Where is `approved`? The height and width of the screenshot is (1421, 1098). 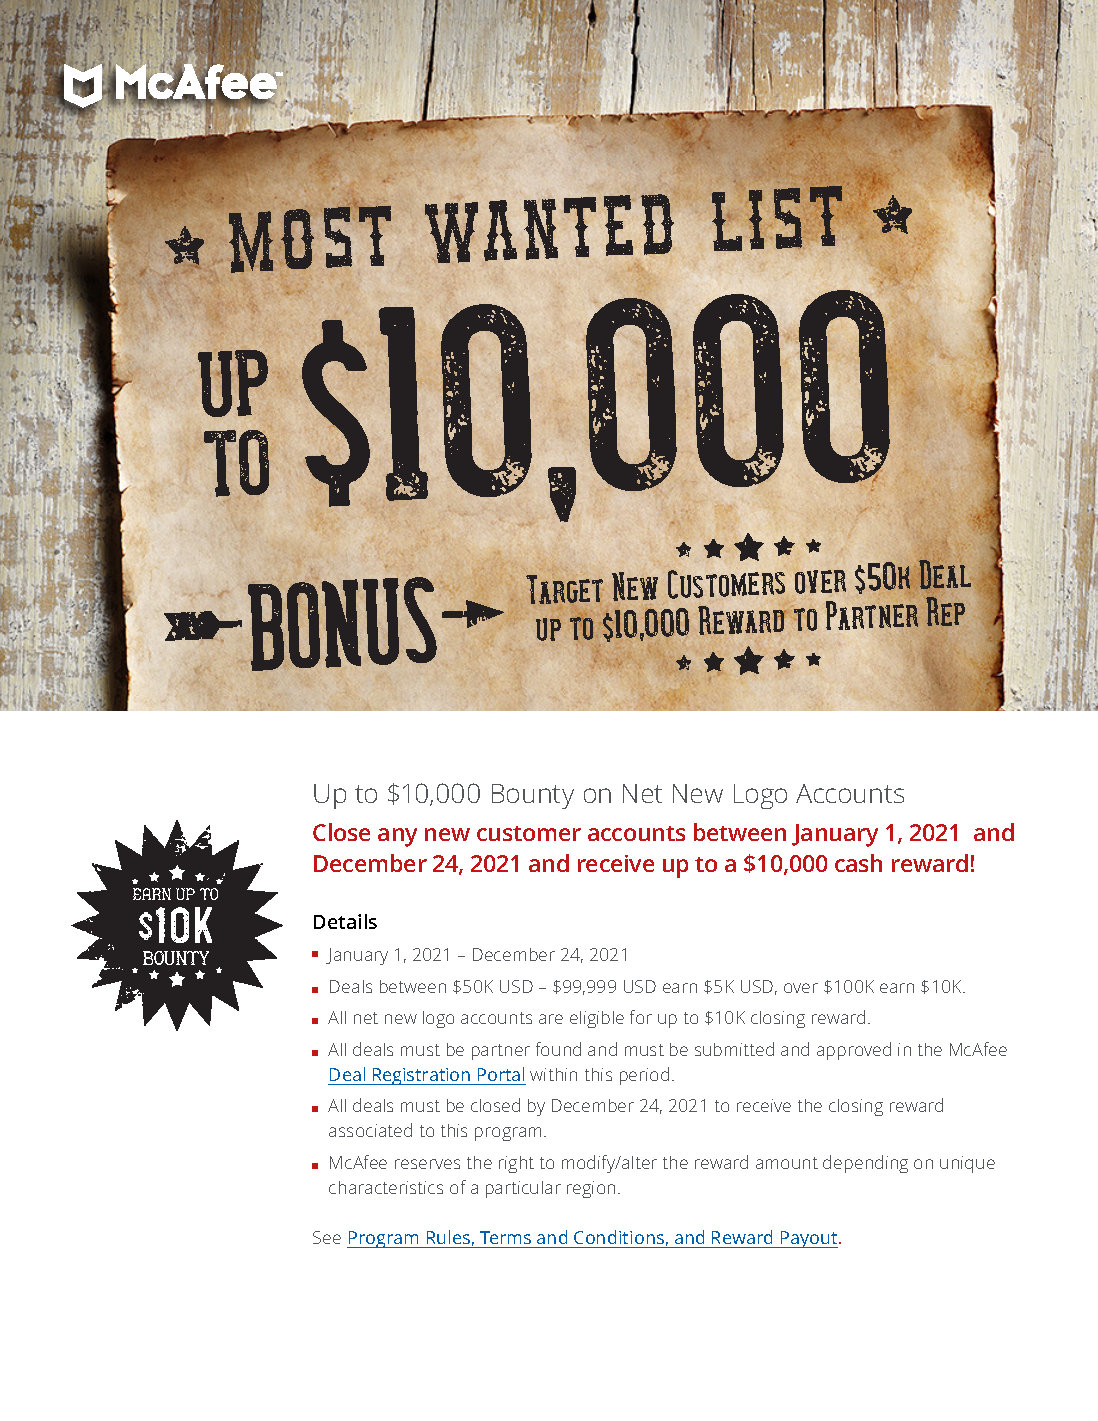
approved is located at coordinates (854, 1051).
